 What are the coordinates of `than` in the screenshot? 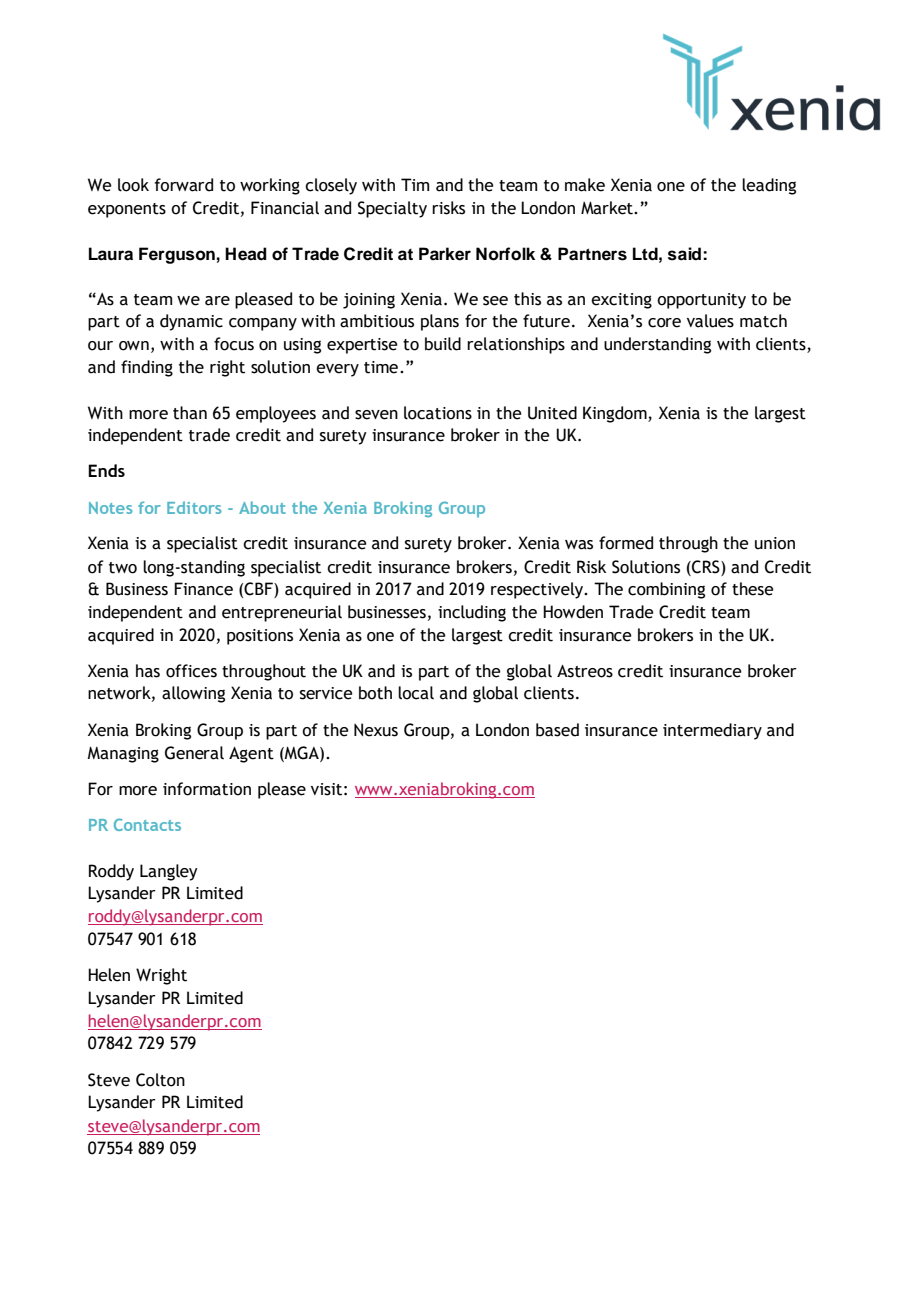 It's located at (190, 413).
